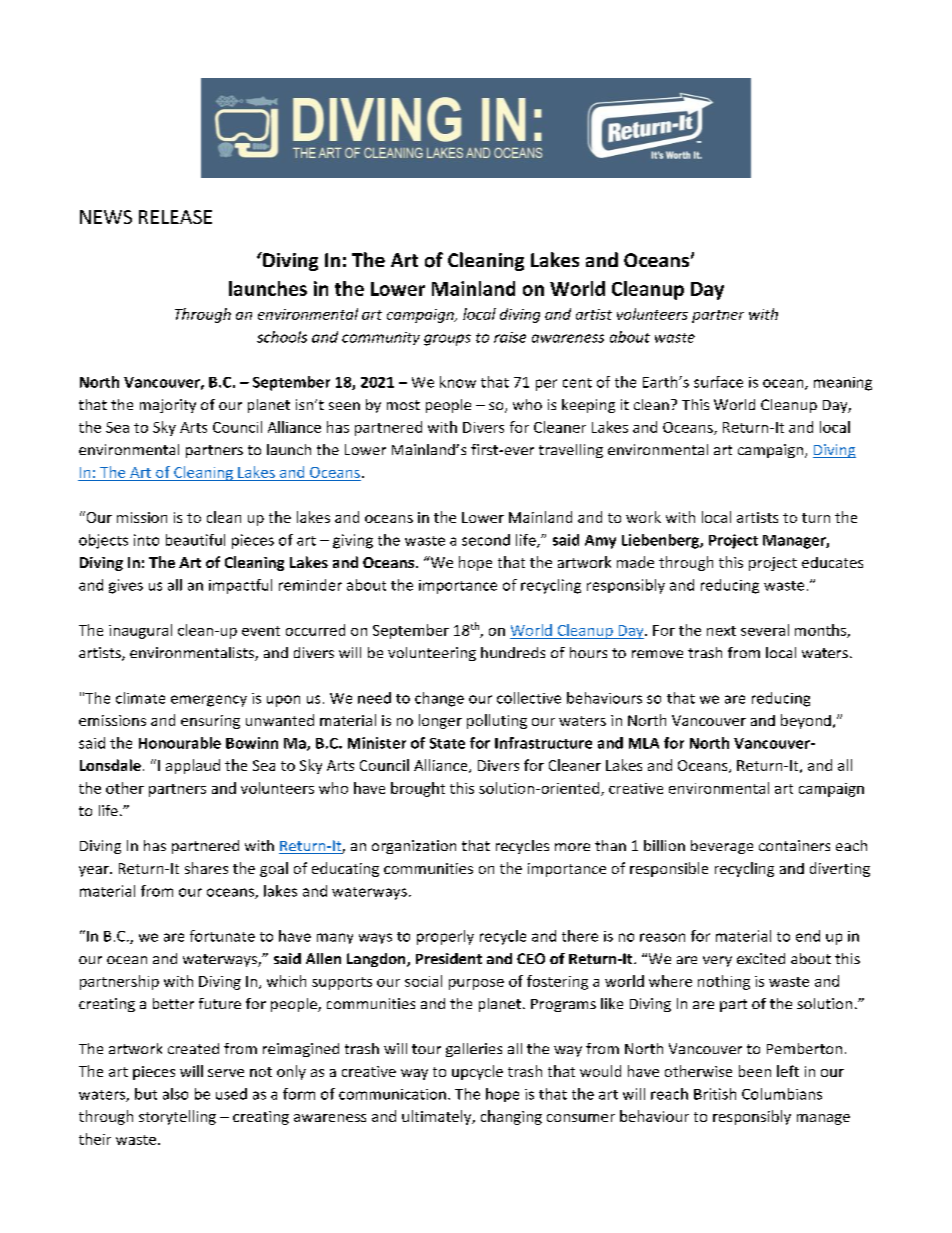  I want to click on change, so click(439, 699).
